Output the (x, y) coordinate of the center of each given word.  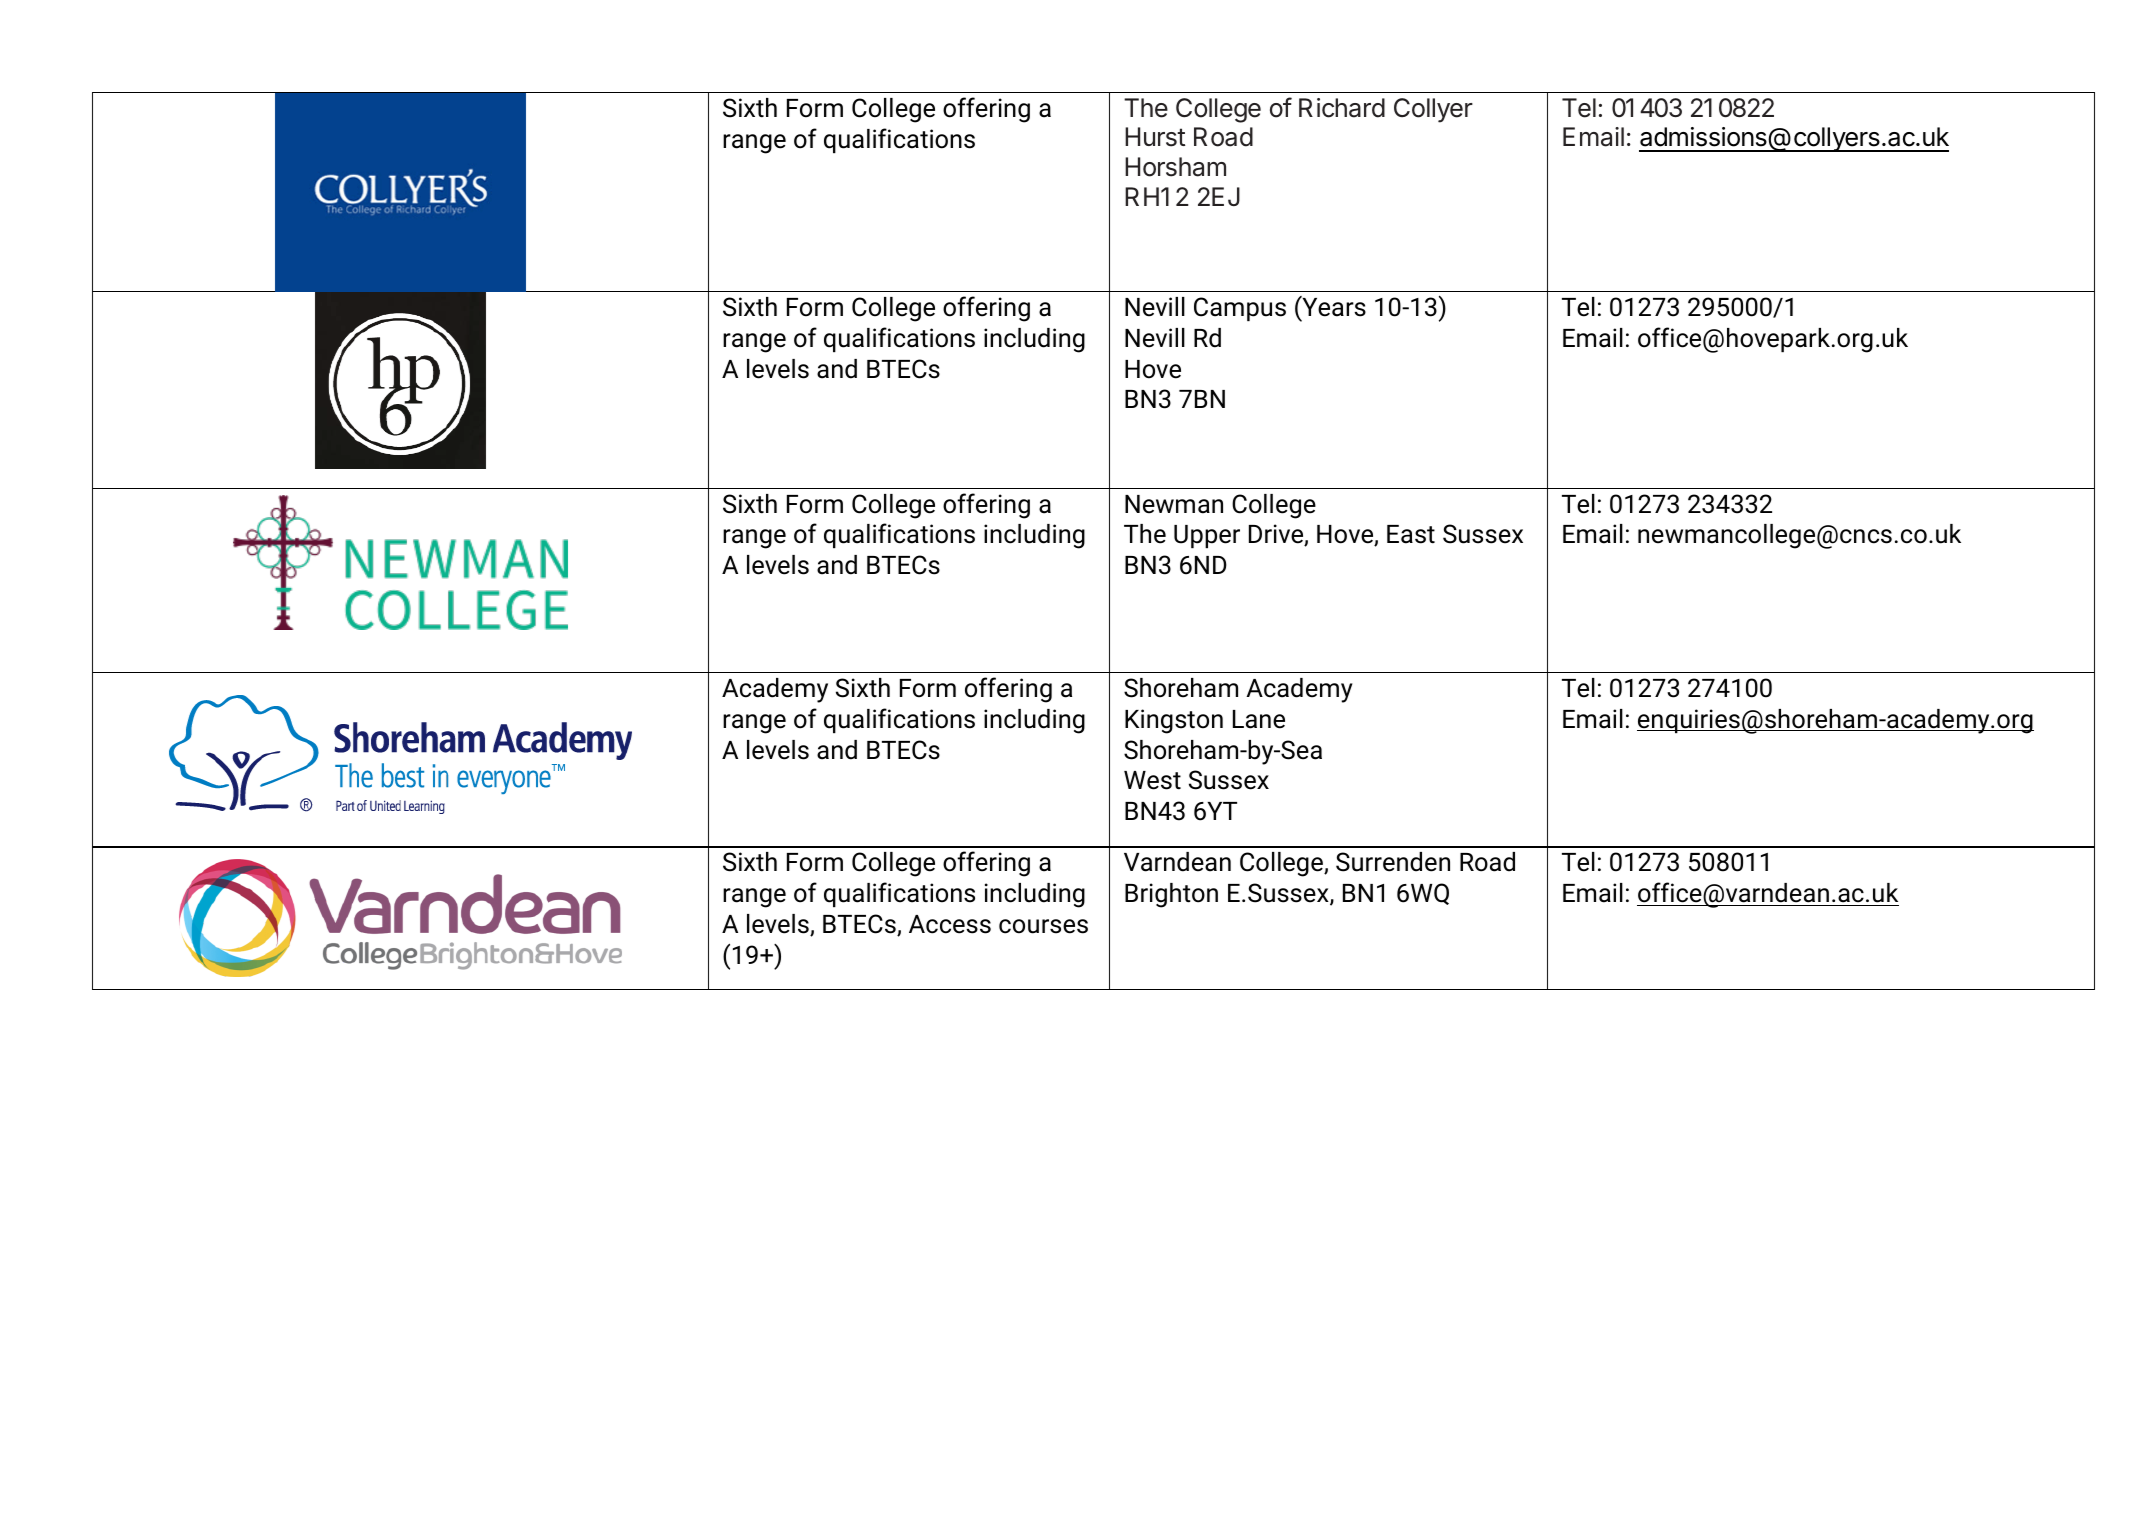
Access (950, 924)
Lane (1259, 719)
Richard (1342, 108)
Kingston (1174, 721)
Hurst (1155, 137)
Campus (1240, 309)
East (1411, 534)
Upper (1207, 536)
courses (1043, 926)
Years (1333, 306)
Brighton (1171, 895)
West (1152, 780)
